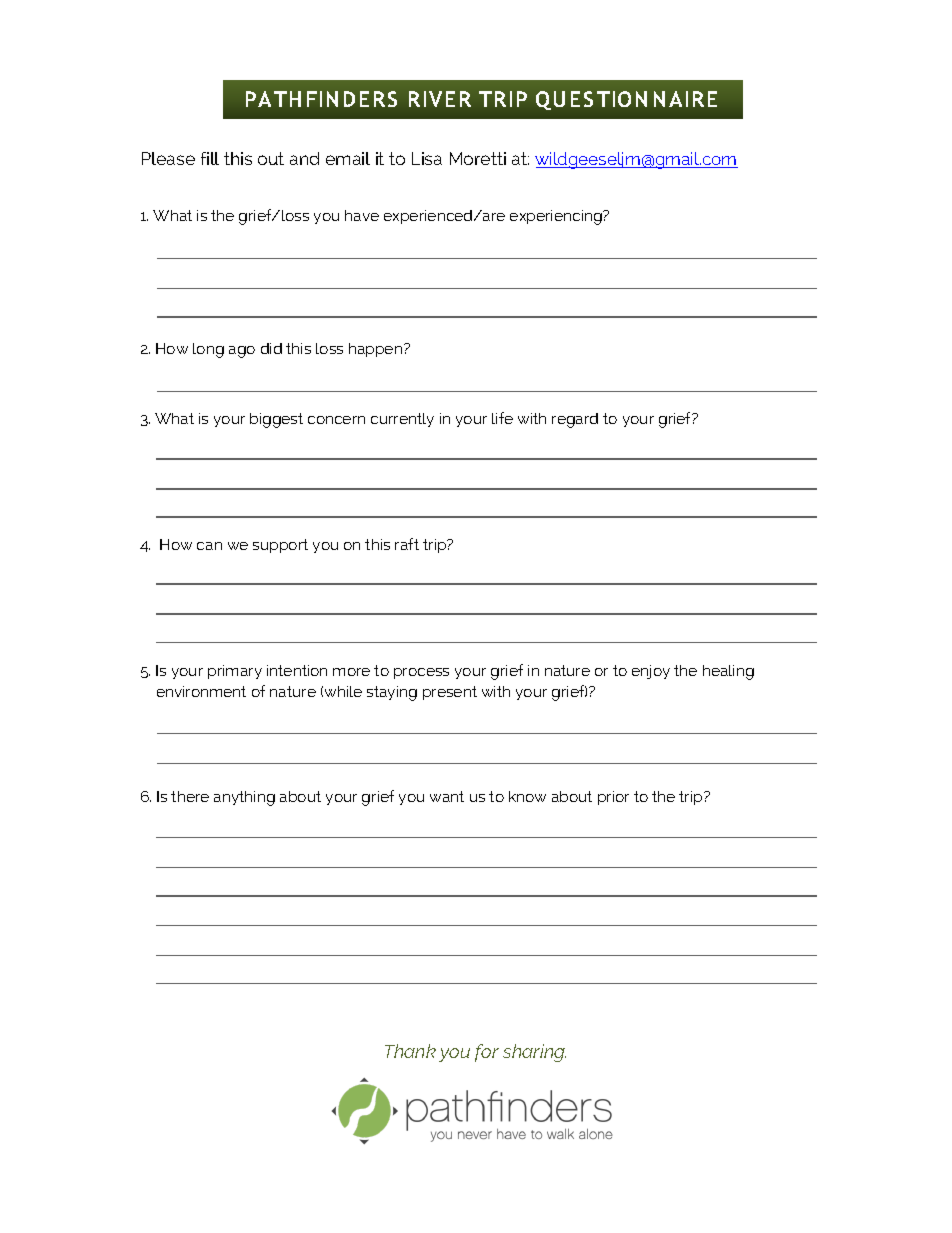  I want to click on fill, so click(210, 158).
